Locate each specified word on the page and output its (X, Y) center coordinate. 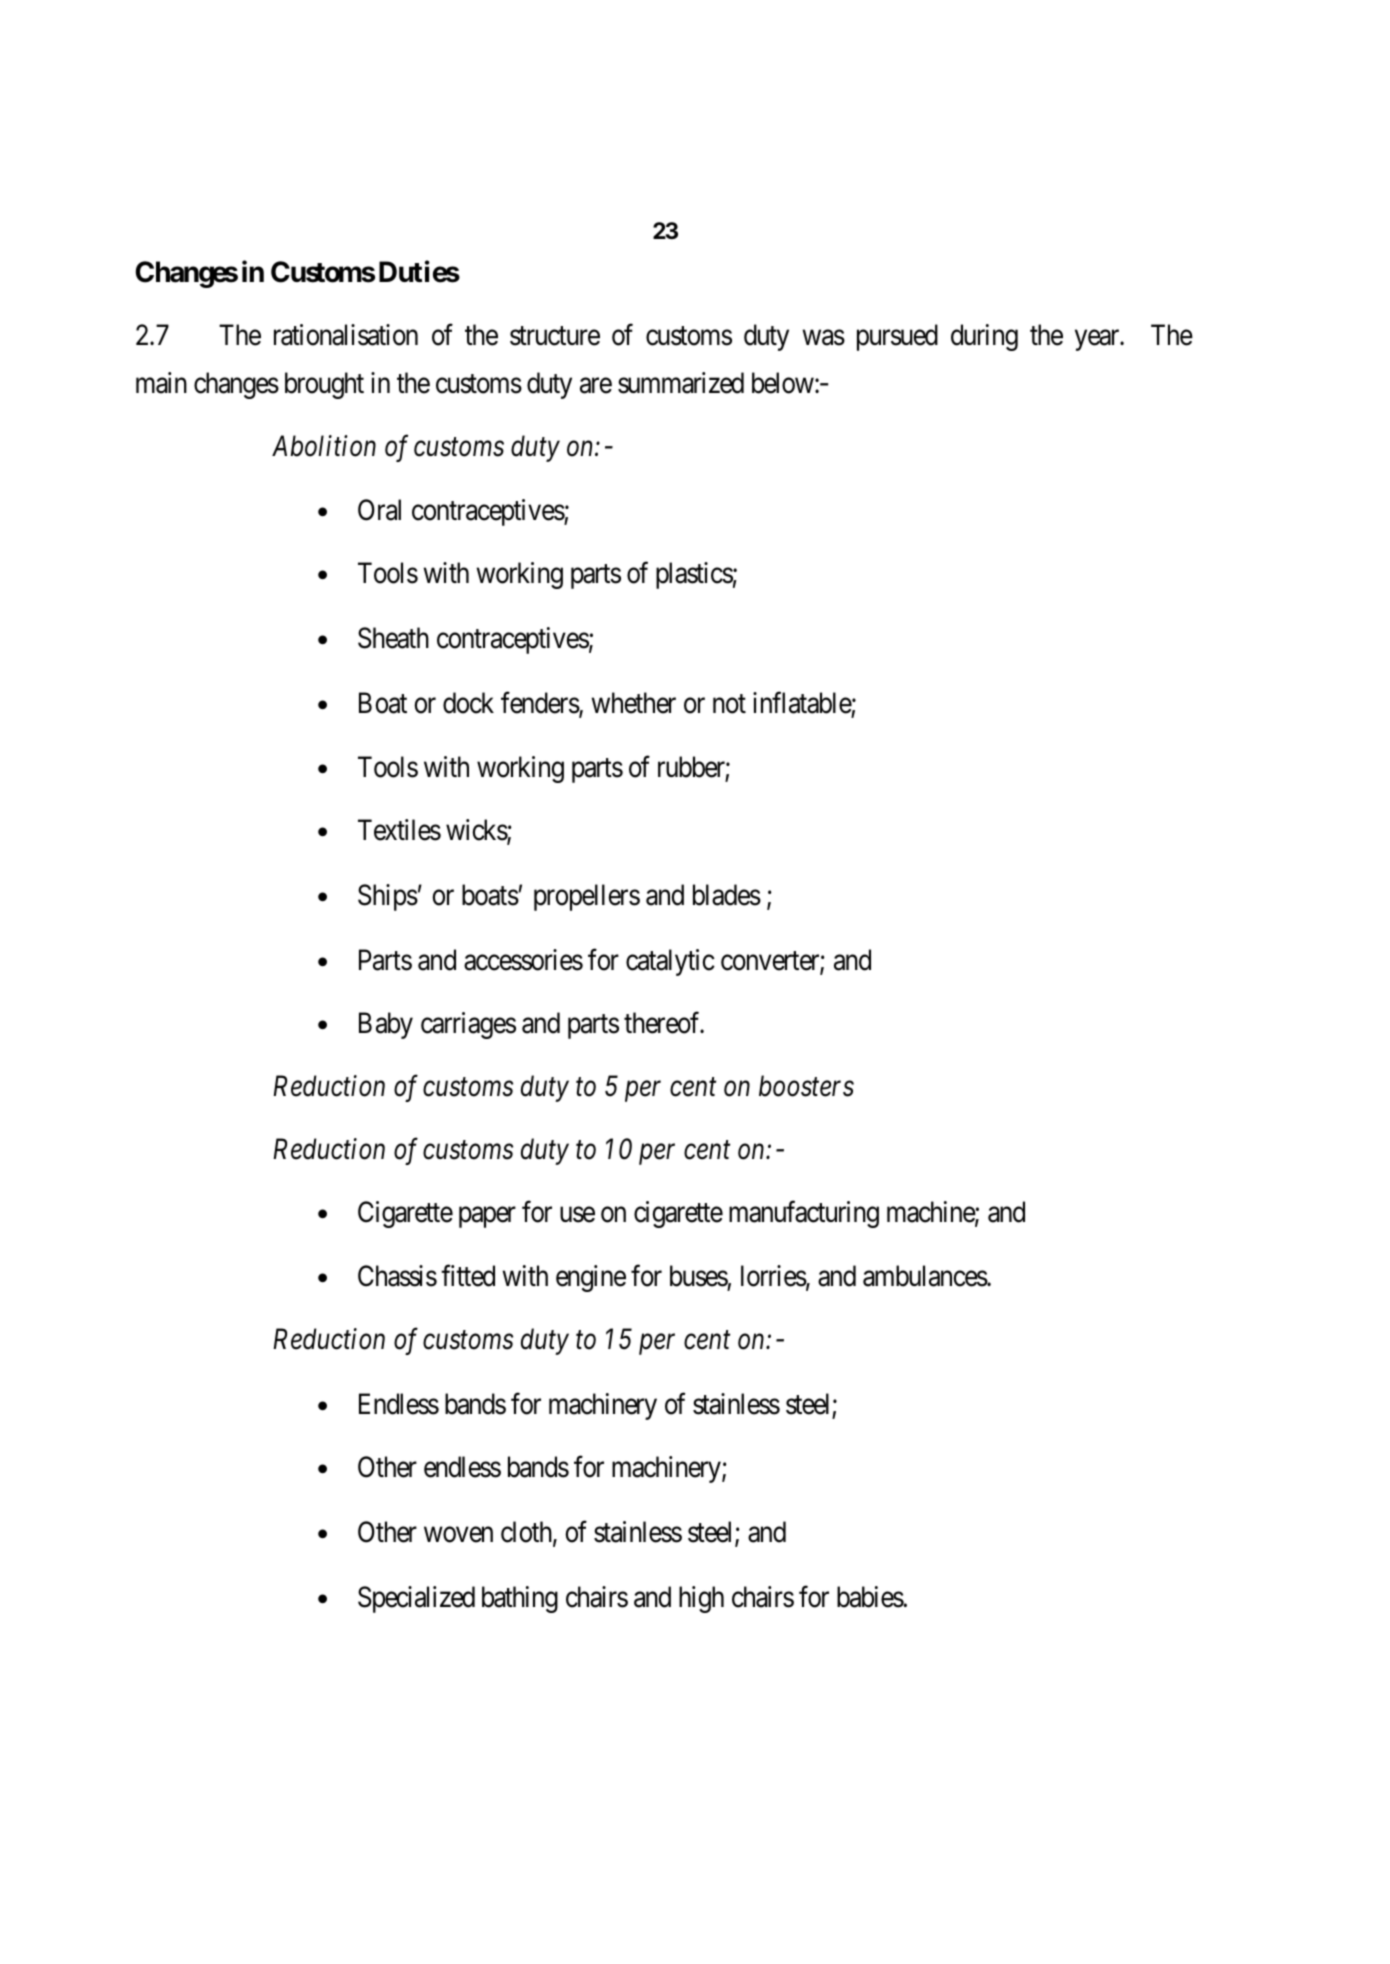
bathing (520, 1599)
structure (555, 336)
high (701, 1599)
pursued (897, 337)
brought (324, 385)
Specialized (416, 1599)
